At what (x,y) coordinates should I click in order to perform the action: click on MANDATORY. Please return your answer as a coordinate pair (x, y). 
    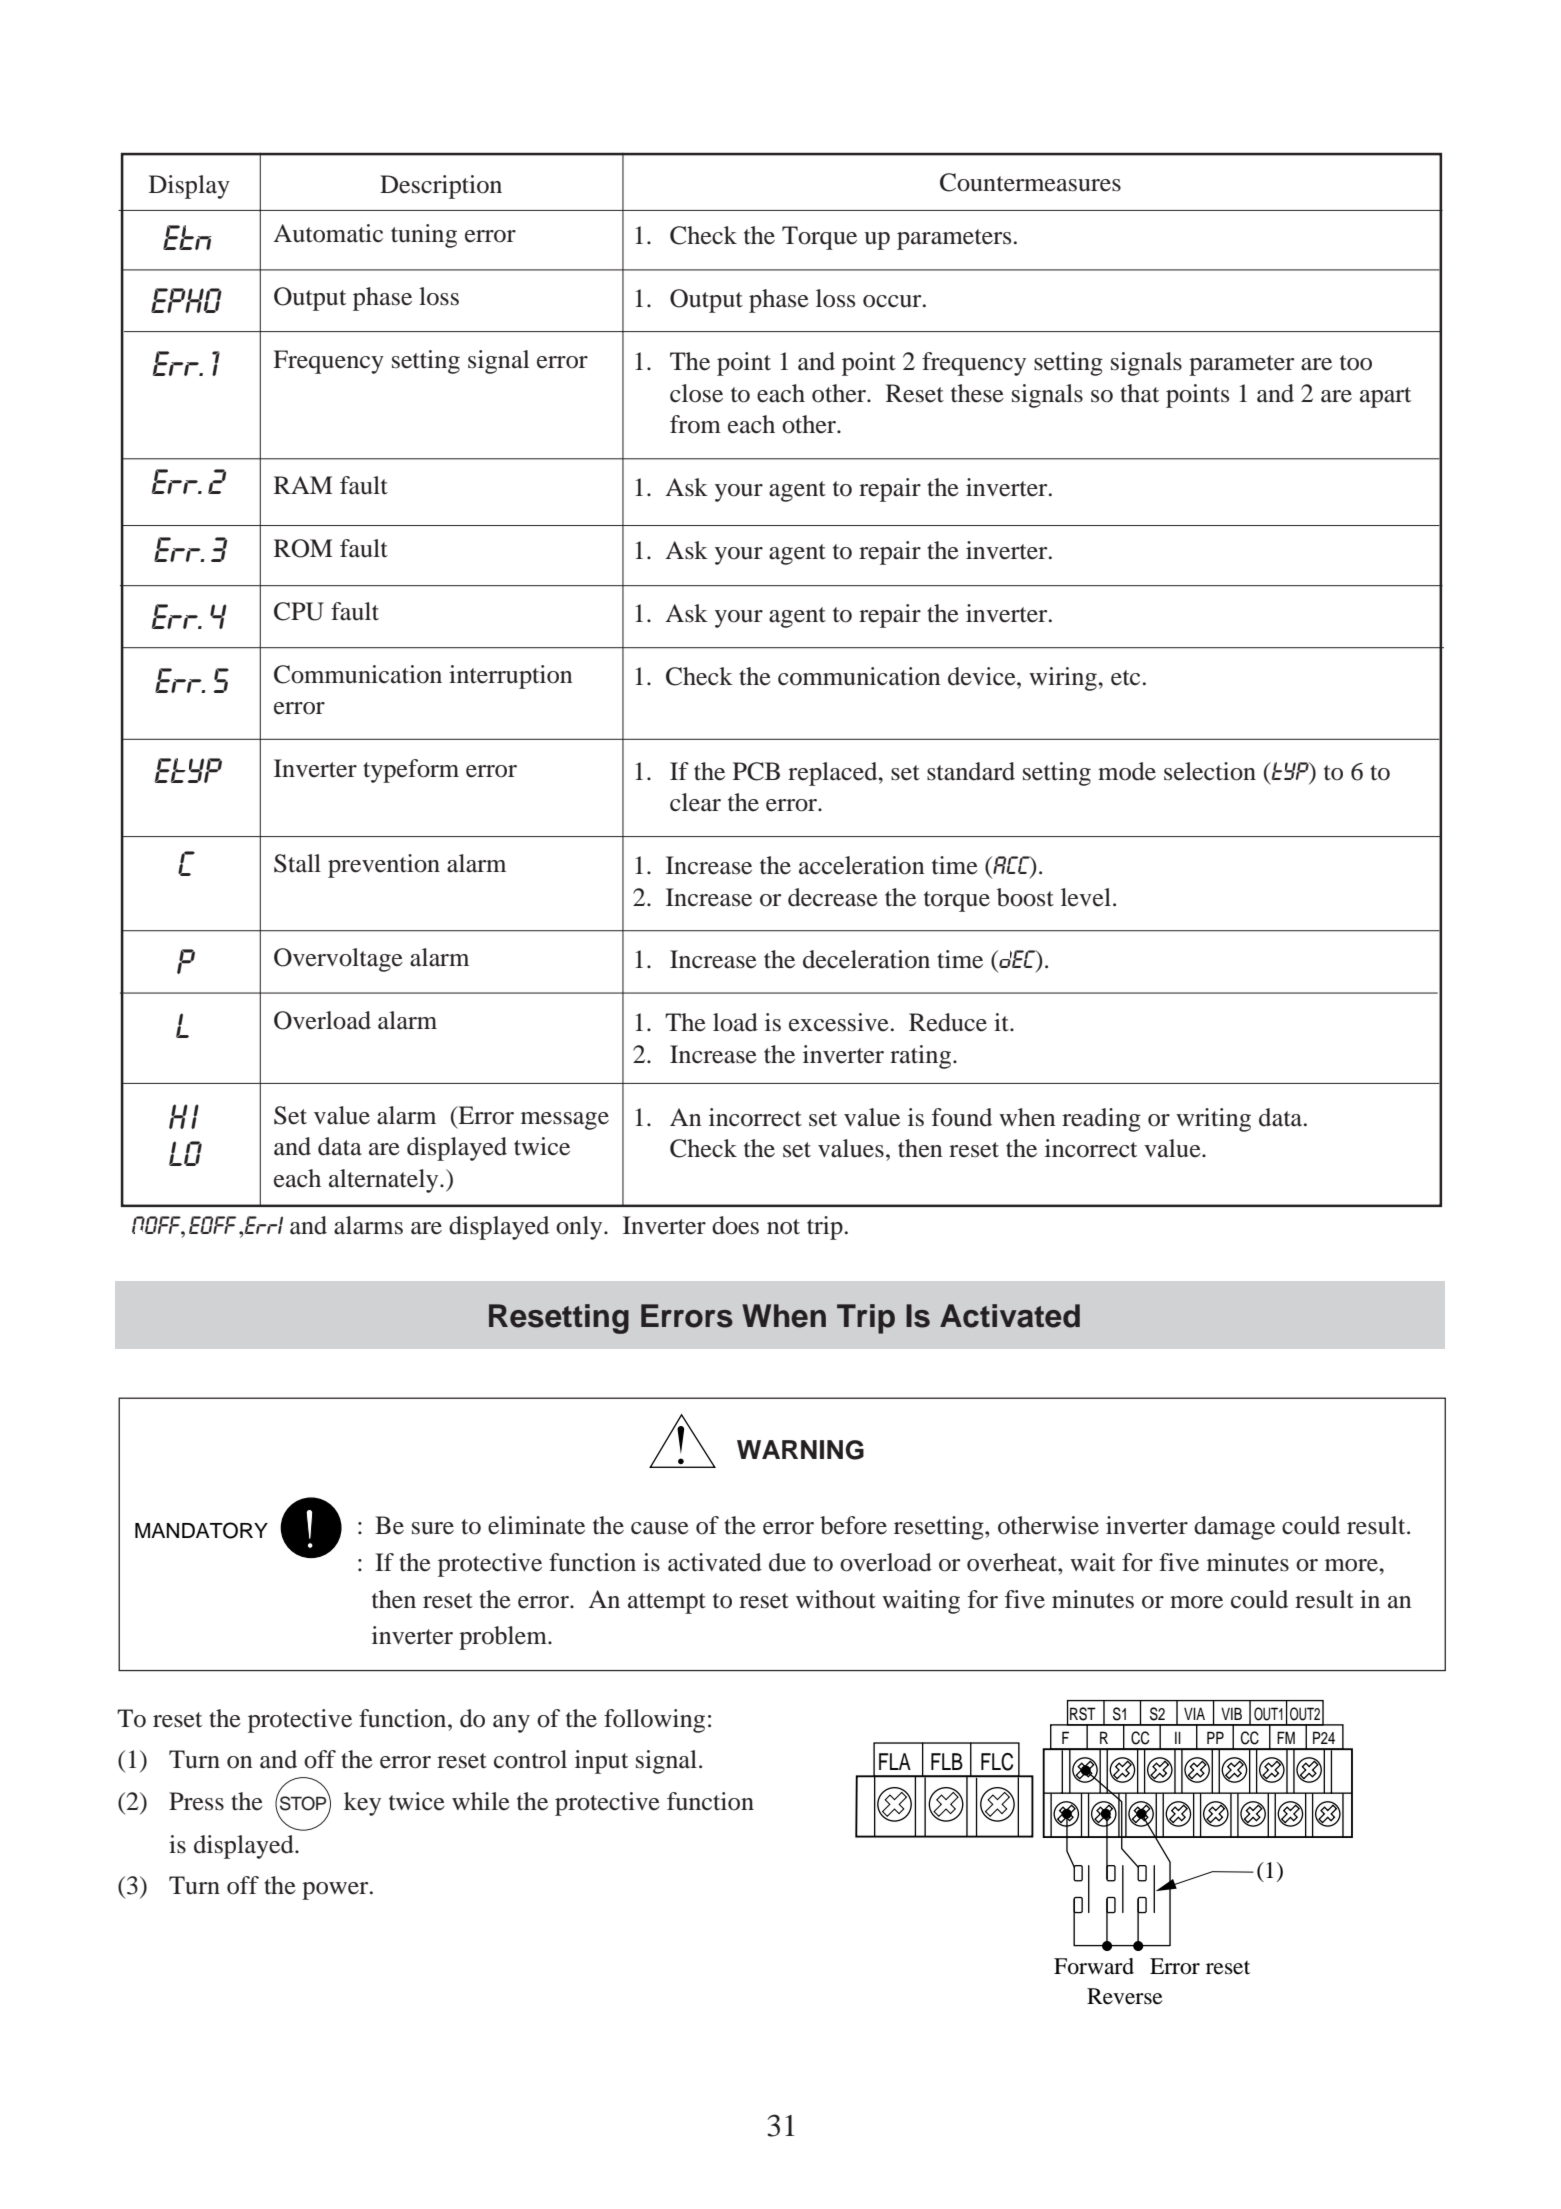
    Looking at the image, I should click on (201, 1530).
